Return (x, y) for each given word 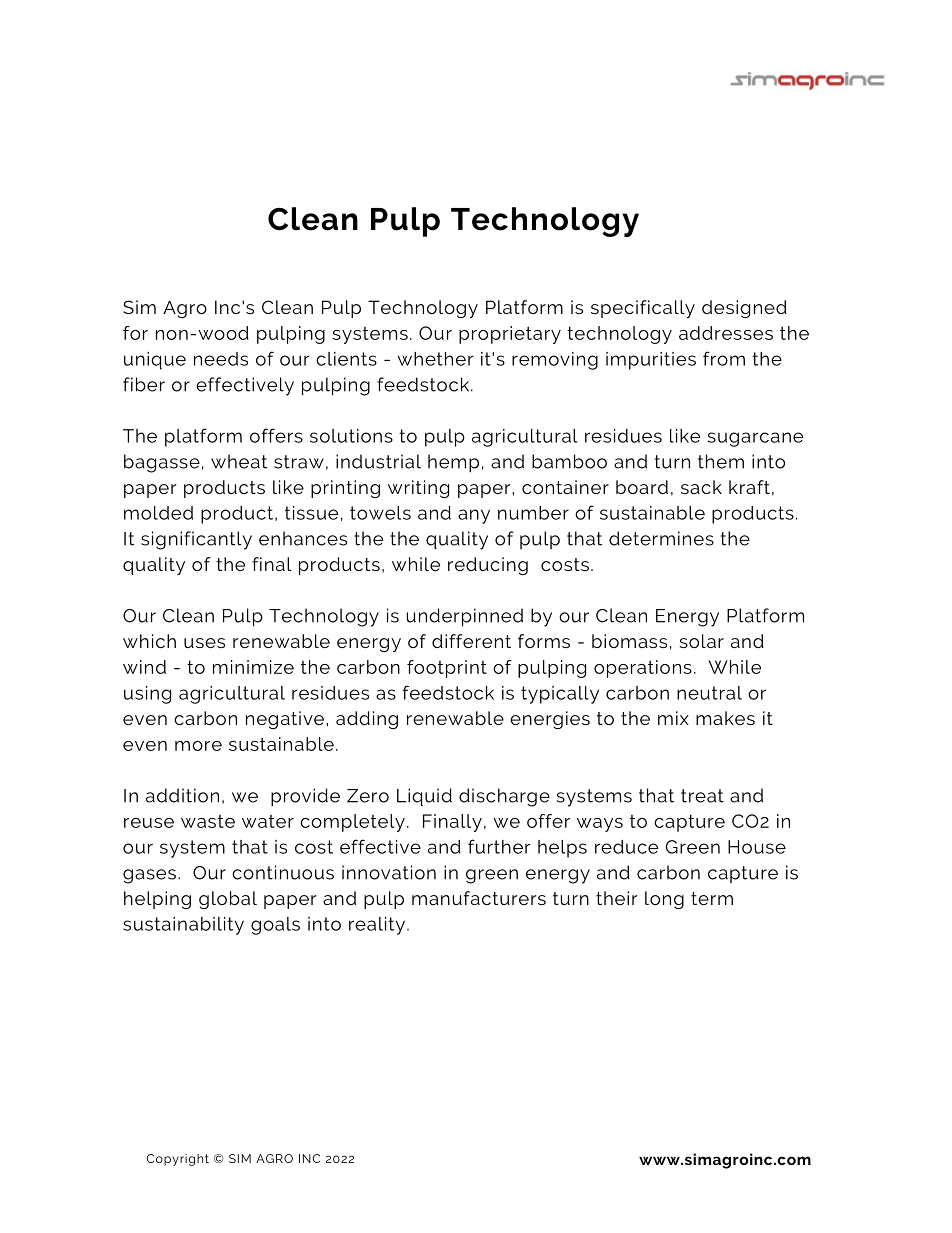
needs (221, 359)
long (664, 900)
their (617, 898)
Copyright (177, 1160)
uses (204, 643)
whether (436, 359)
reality (378, 926)
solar (701, 641)
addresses (726, 333)
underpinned (465, 617)
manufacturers (479, 898)
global (228, 900)
